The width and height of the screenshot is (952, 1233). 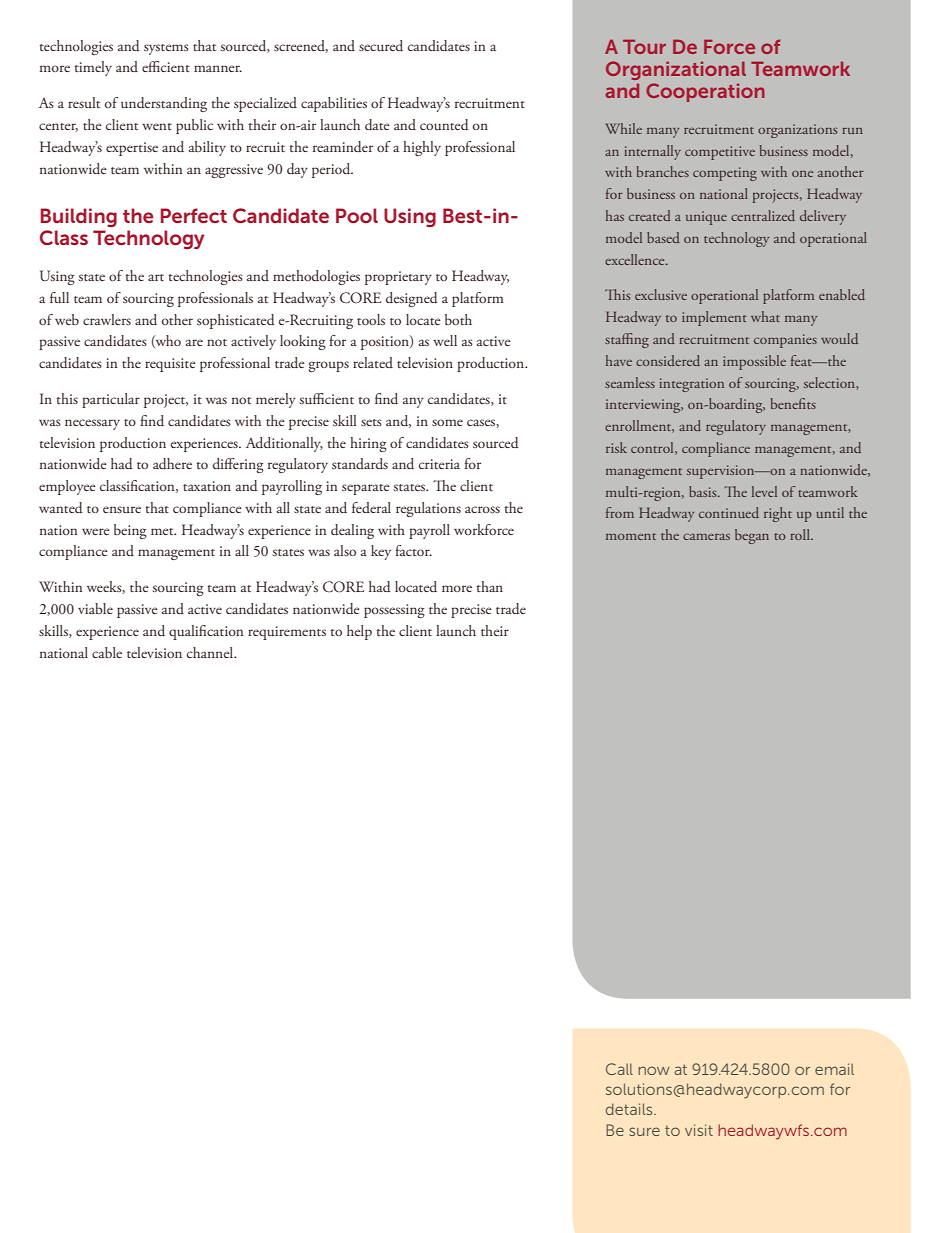 What do you see at coordinates (705, 92) in the screenshot?
I see `Cooperation` at bounding box center [705, 92].
